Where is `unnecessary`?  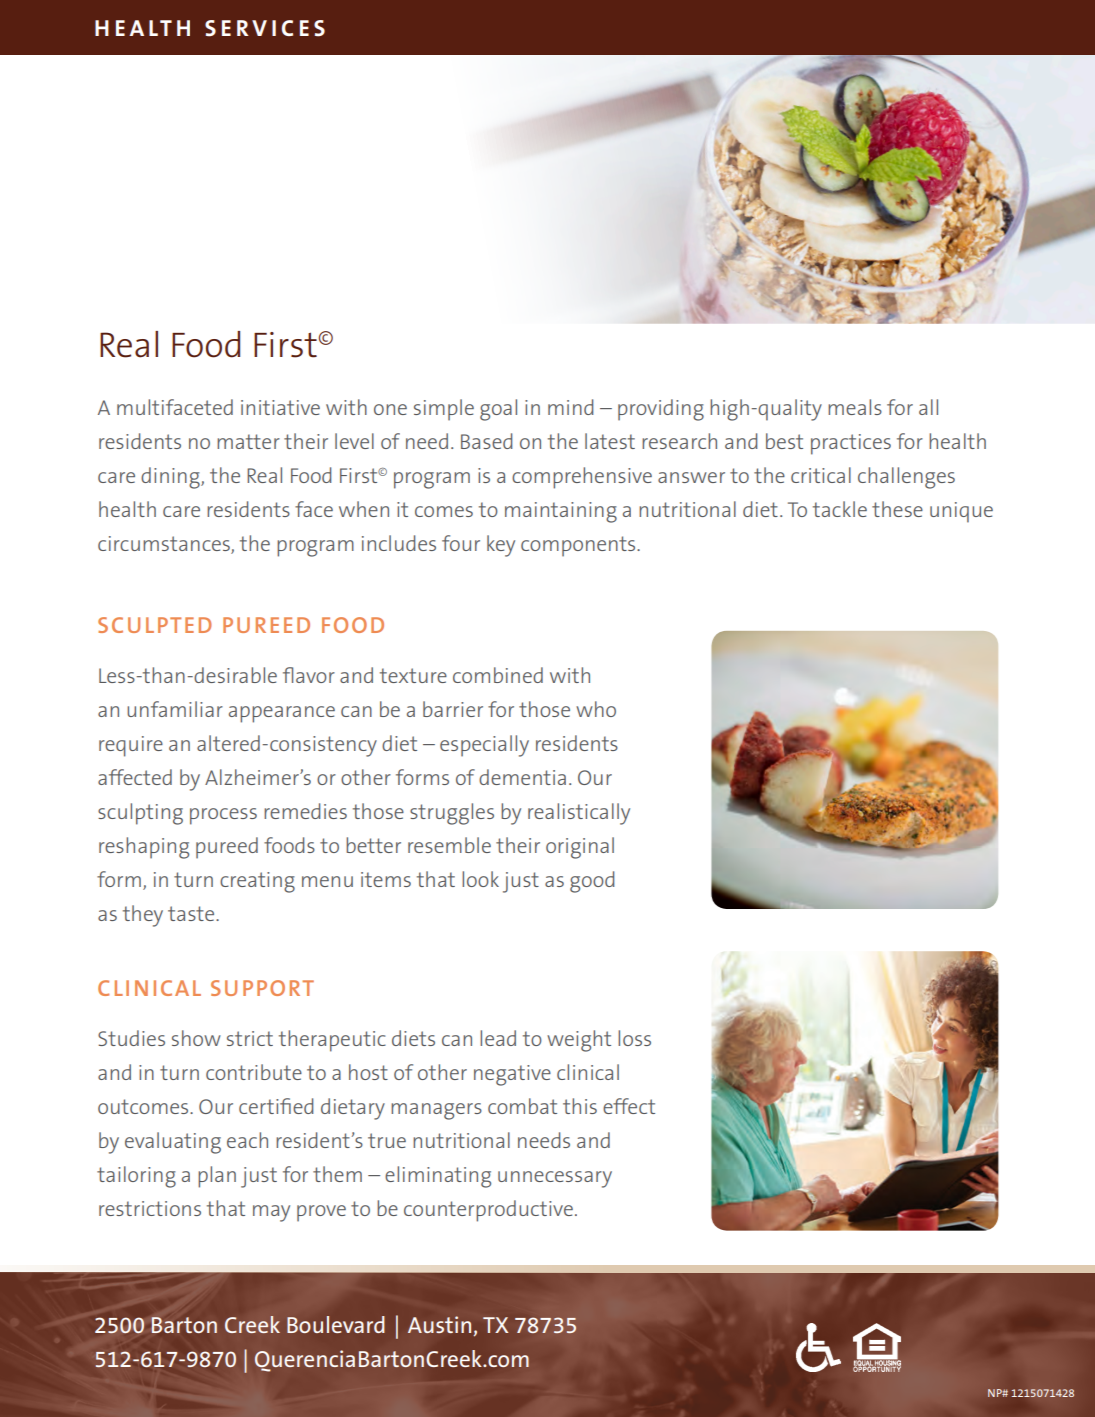
unnecessary is located at coordinates (555, 1179).
